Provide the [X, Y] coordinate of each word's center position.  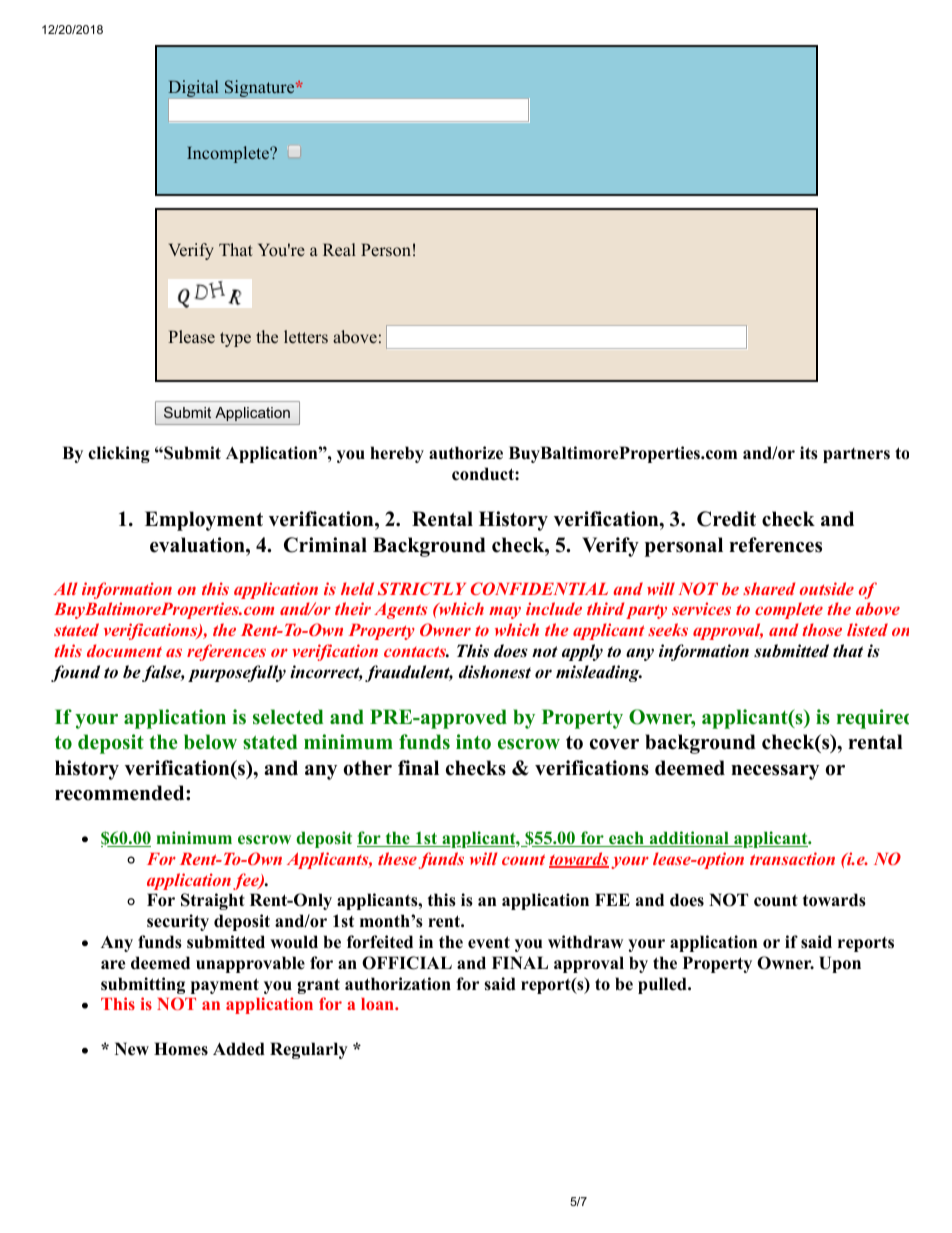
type [235, 339]
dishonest [495, 672]
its [809, 453]
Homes [181, 1049]
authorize [466, 453]
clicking [119, 454]
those [822, 629]
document [124, 650]
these [397, 858]
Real [339, 250]
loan [378, 1004]
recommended [121, 793]
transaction [792, 858]
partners [856, 455]
